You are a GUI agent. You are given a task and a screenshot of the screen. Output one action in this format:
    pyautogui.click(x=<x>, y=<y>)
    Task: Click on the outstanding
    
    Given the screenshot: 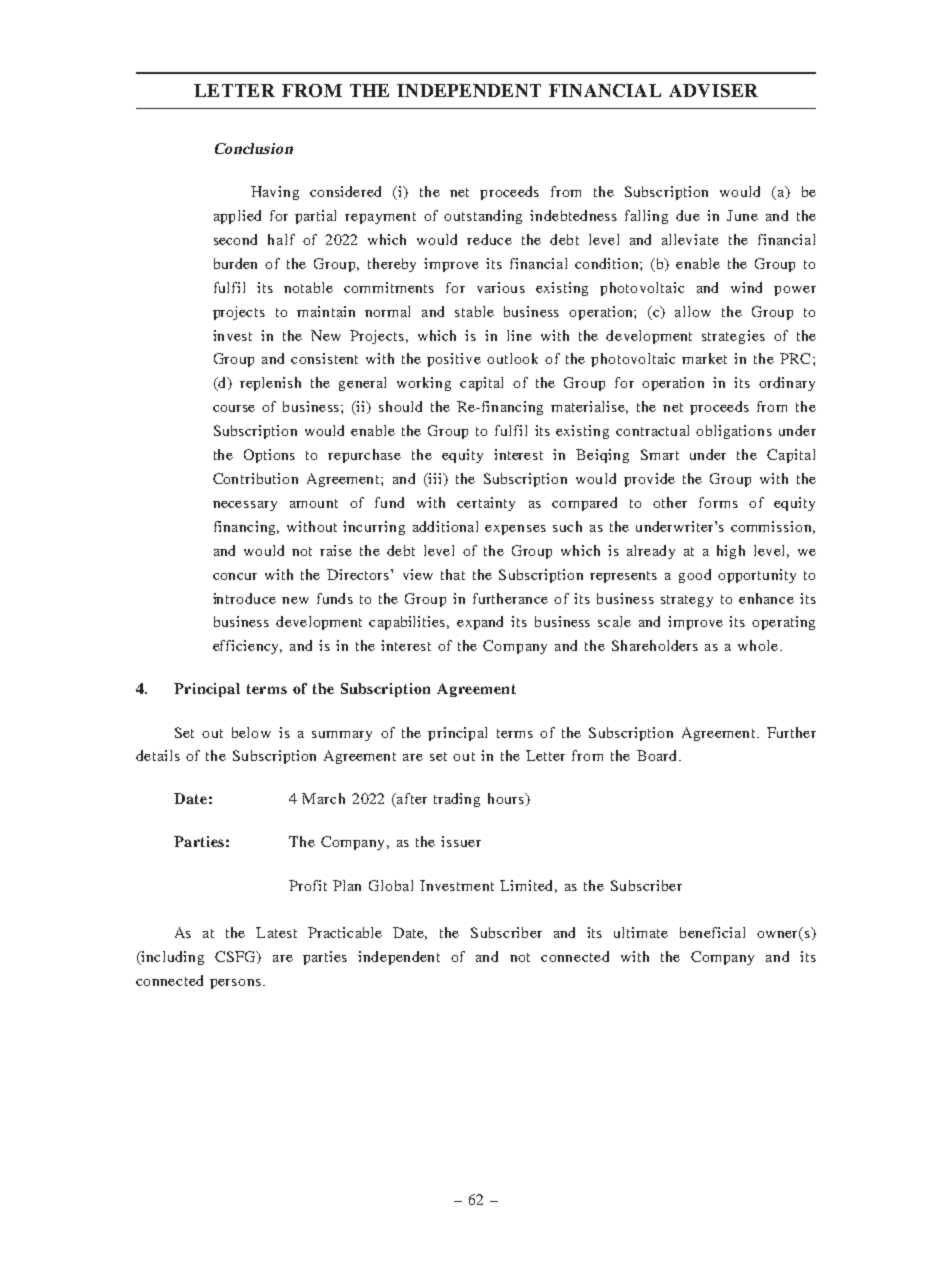 What is the action you would take?
    pyautogui.click(x=483, y=217)
